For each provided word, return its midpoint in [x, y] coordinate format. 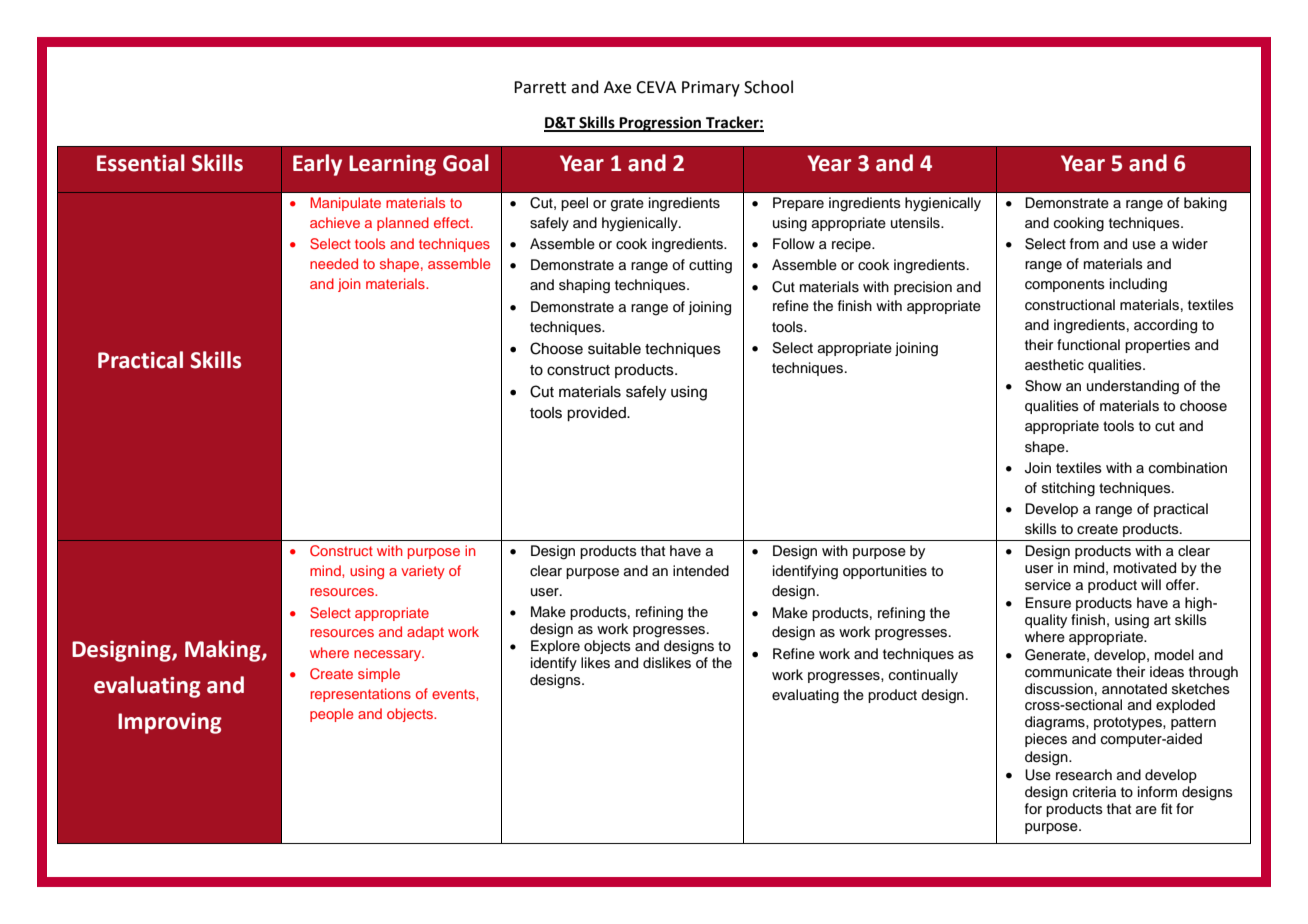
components [1065, 285]
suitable [614, 349]
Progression [660, 124]
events [454, 694]
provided [597, 414]
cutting [710, 266]
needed [334, 263]
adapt [425, 633]
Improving [170, 723]
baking [1205, 204]
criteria [1094, 792]
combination [1188, 468]
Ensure [1048, 603]
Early [317, 165]
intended [701, 571]
